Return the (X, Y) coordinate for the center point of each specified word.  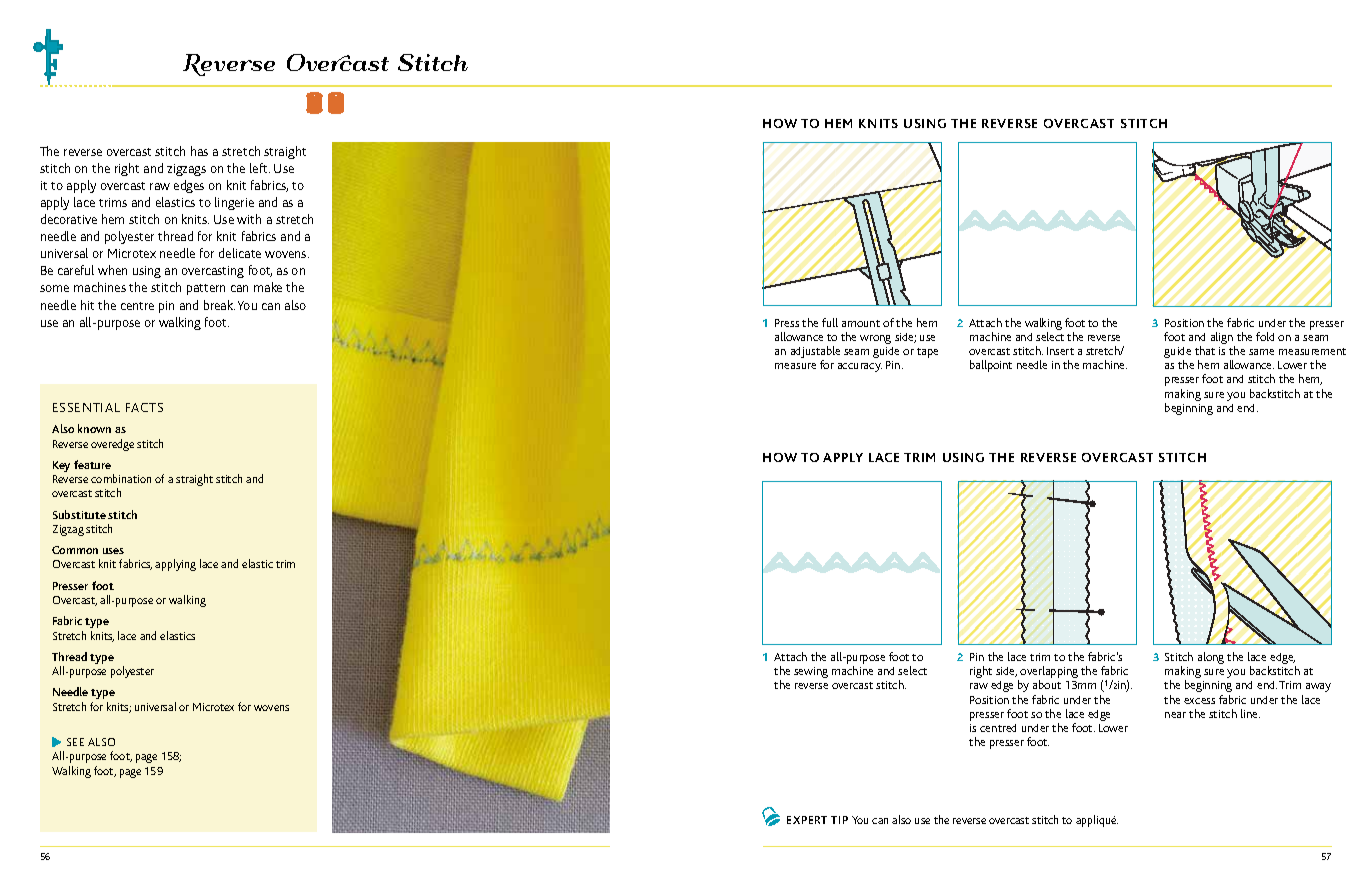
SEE (75, 742)
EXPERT (807, 820)
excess (1199, 701)
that (1205, 350)
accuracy (860, 367)
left (260, 168)
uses (113, 551)
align (1223, 339)
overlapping (1049, 673)
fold (1265, 336)
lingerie (234, 203)
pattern (206, 289)
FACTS (144, 407)
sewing (811, 672)
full (830, 322)
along (1211, 658)
